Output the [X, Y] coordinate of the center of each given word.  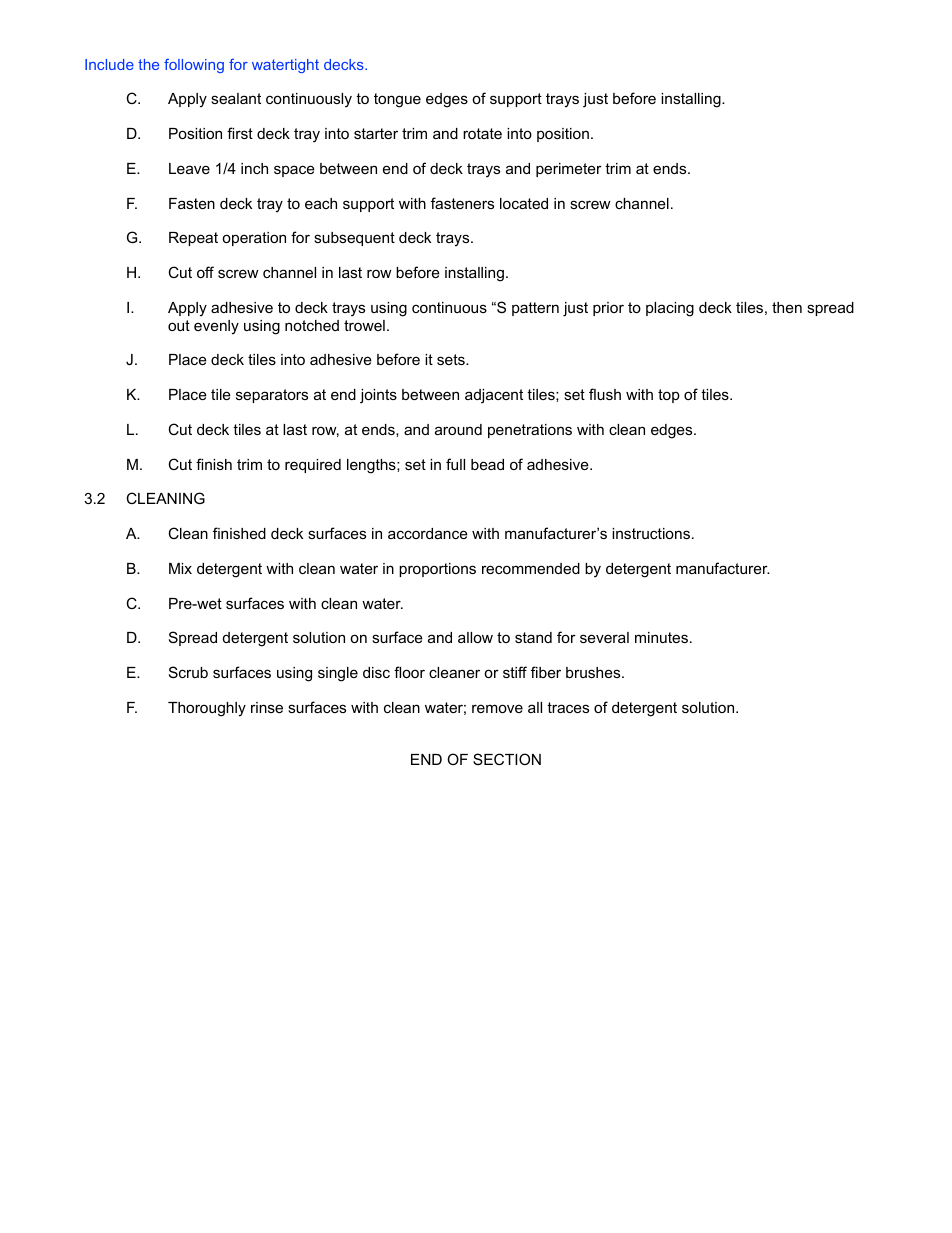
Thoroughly [207, 709]
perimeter [569, 170]
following [194, 66]
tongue [397, 100]
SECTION [507, 759]
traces [568, 707]
